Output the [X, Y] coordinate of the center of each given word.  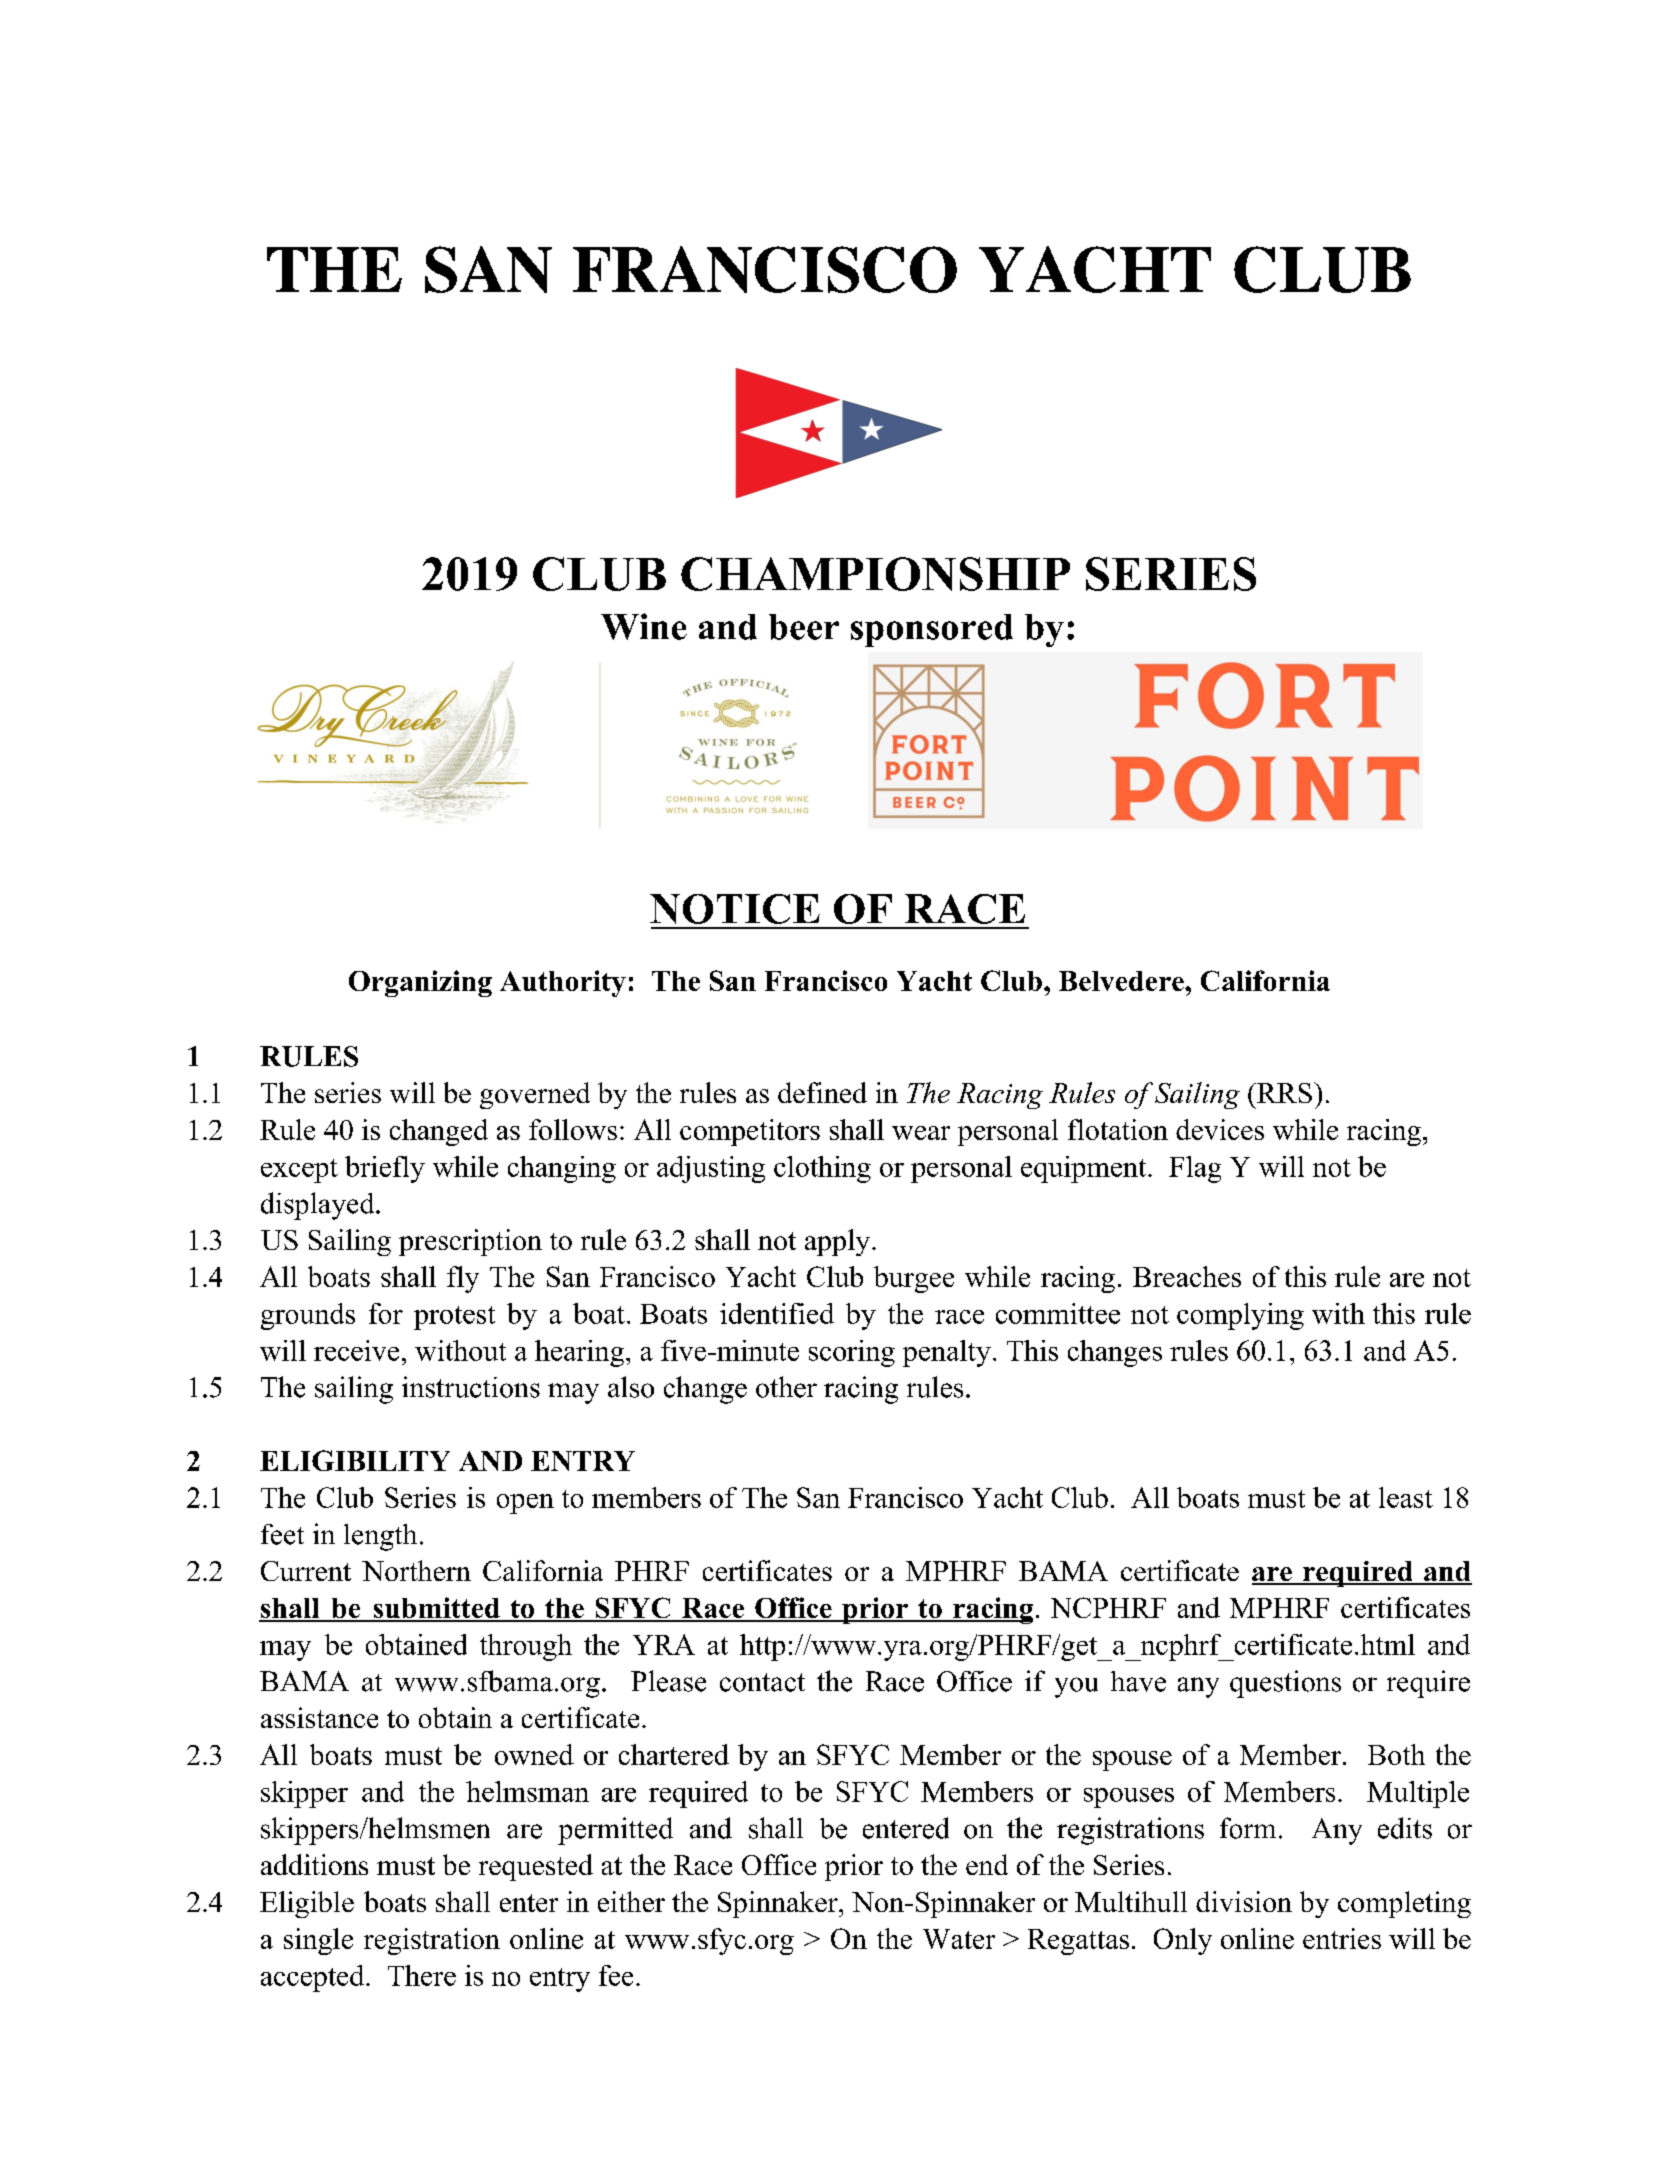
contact [762, 1682]
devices [1220, 1129]
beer [804, 627]
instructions [471, 1387]
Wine [644, 626]
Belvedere [1122, 981]
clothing [822, 1169]
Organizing [420, 983]
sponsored [932, 630]
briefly [385, 1169]
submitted [436, 1609]
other [786, 1387]
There [422, 1975]
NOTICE [735, 909]
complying [1240, 1316]
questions [1285, 1684]
